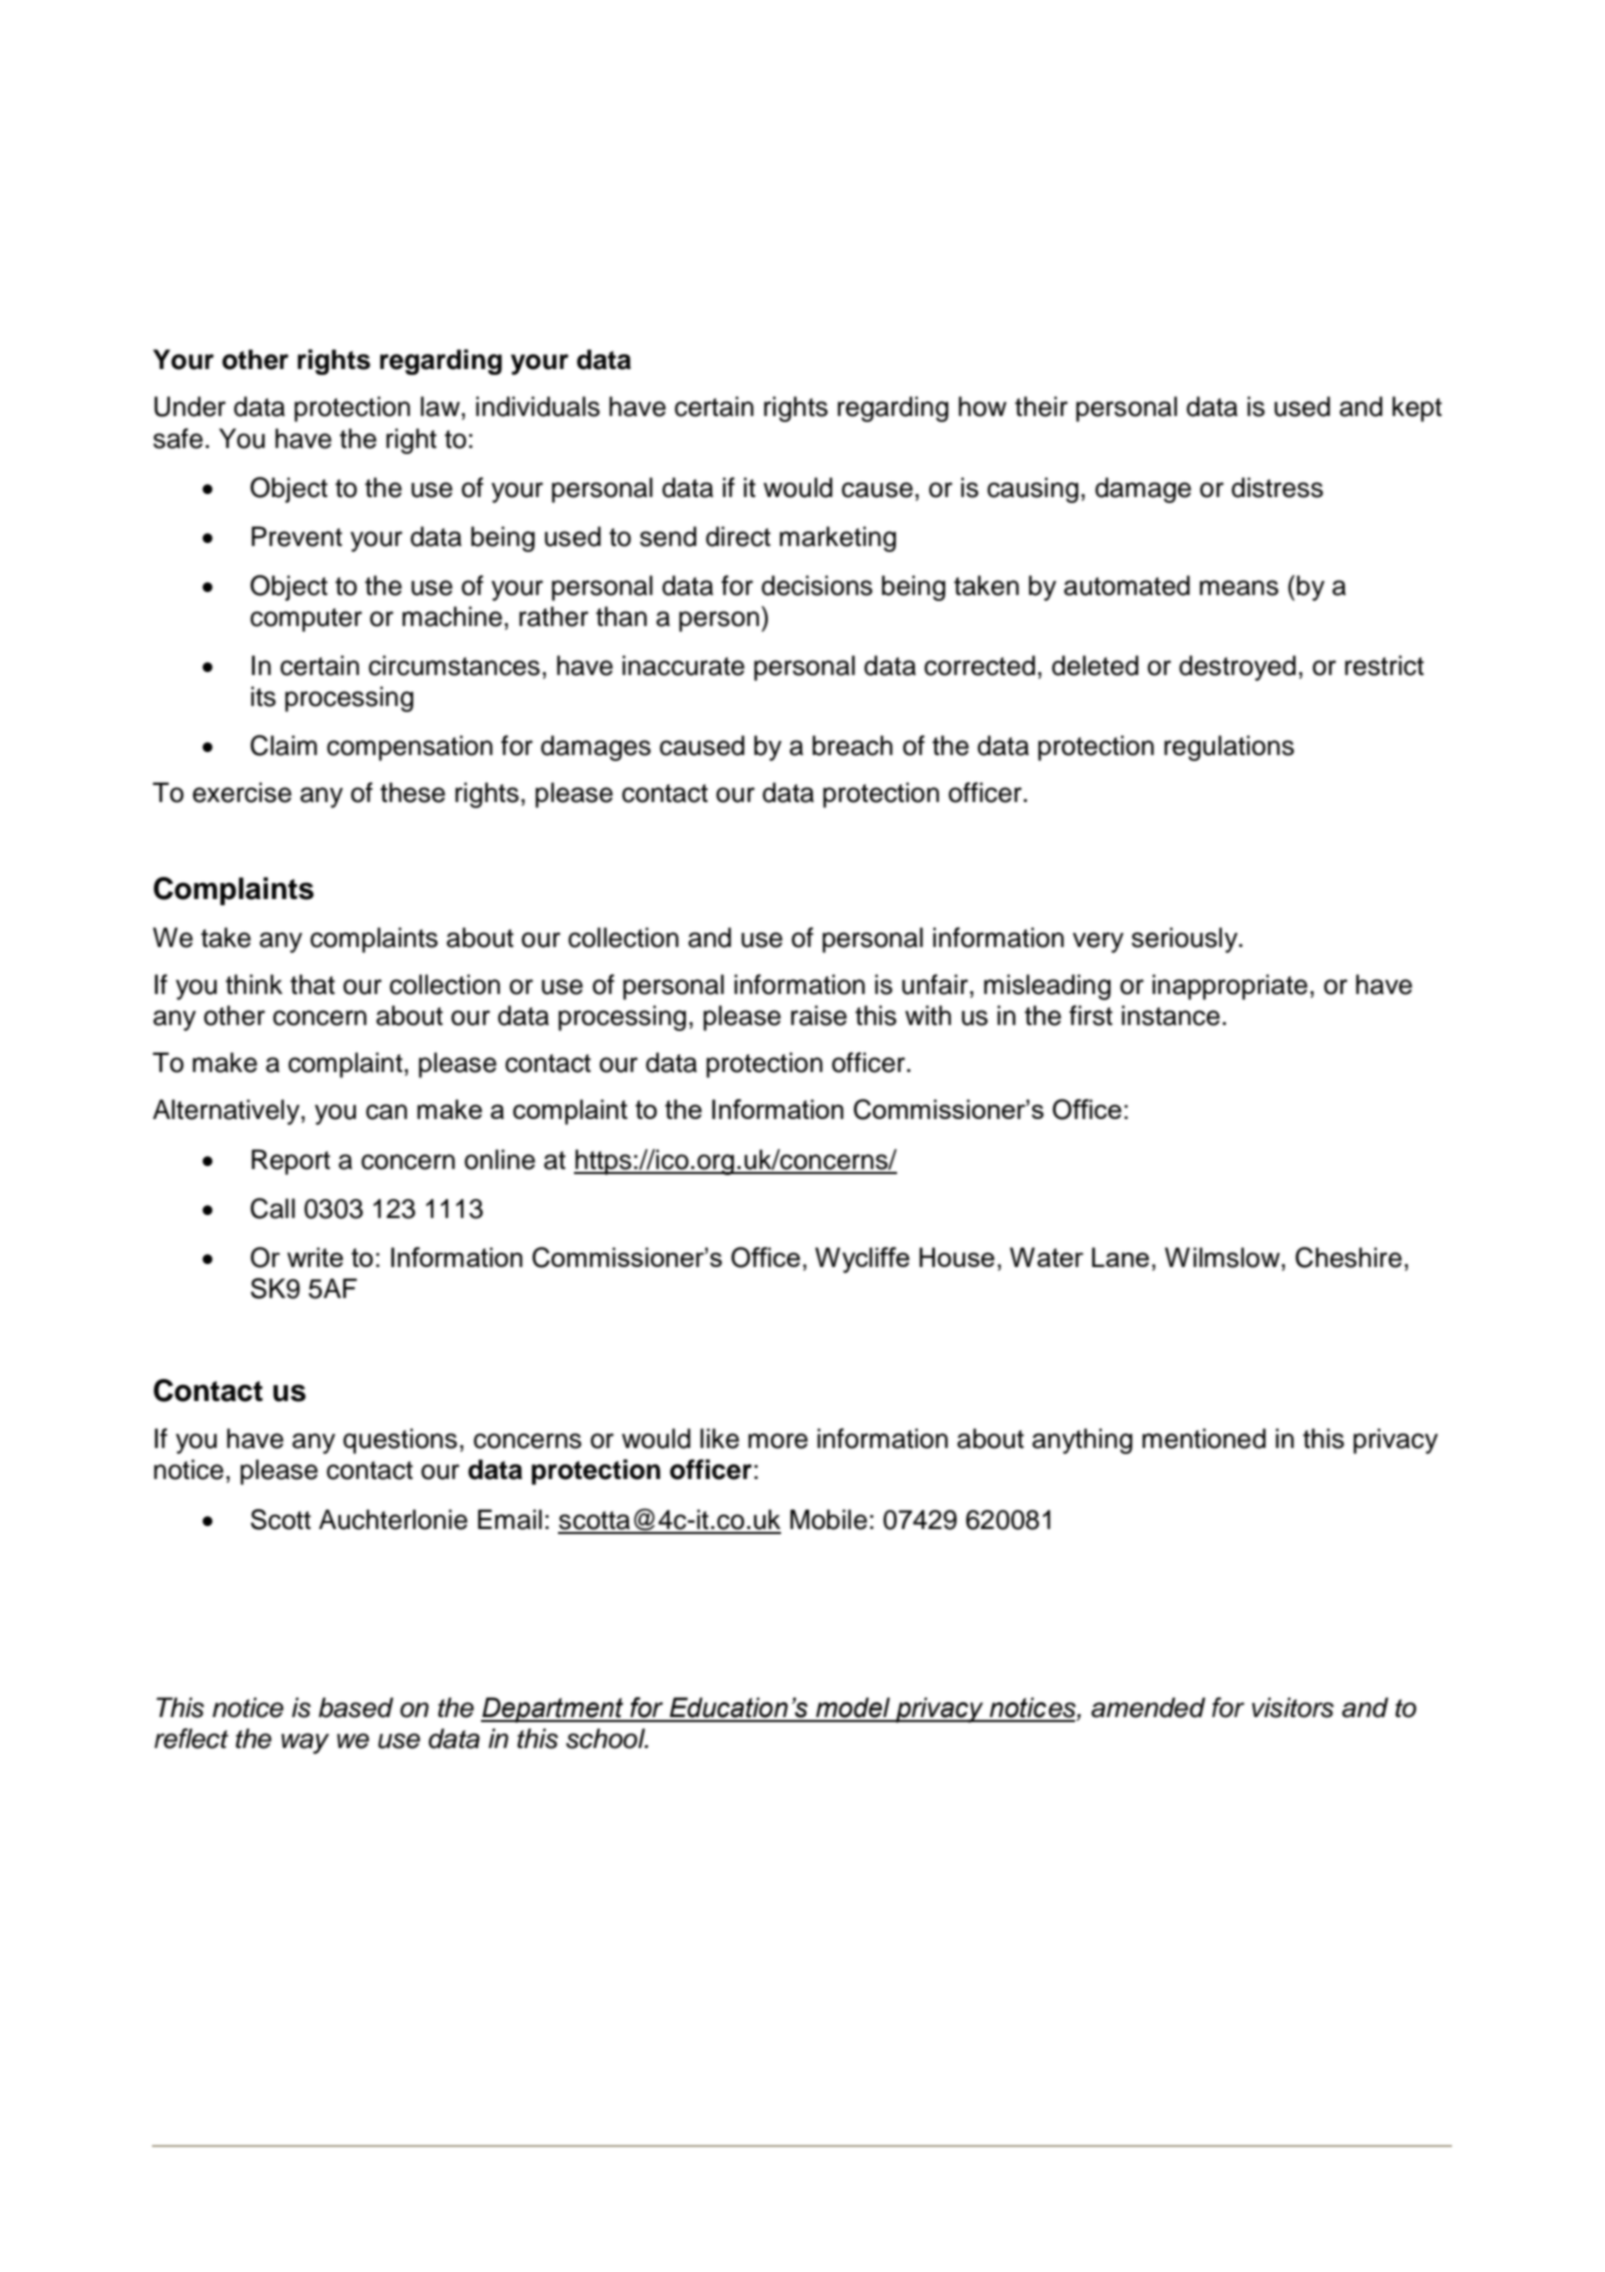 This document has width=1605, height=2272. What do you see at coordinates (838, 539) in the document?
I see `marketing` at bounding box center [838, 539].
